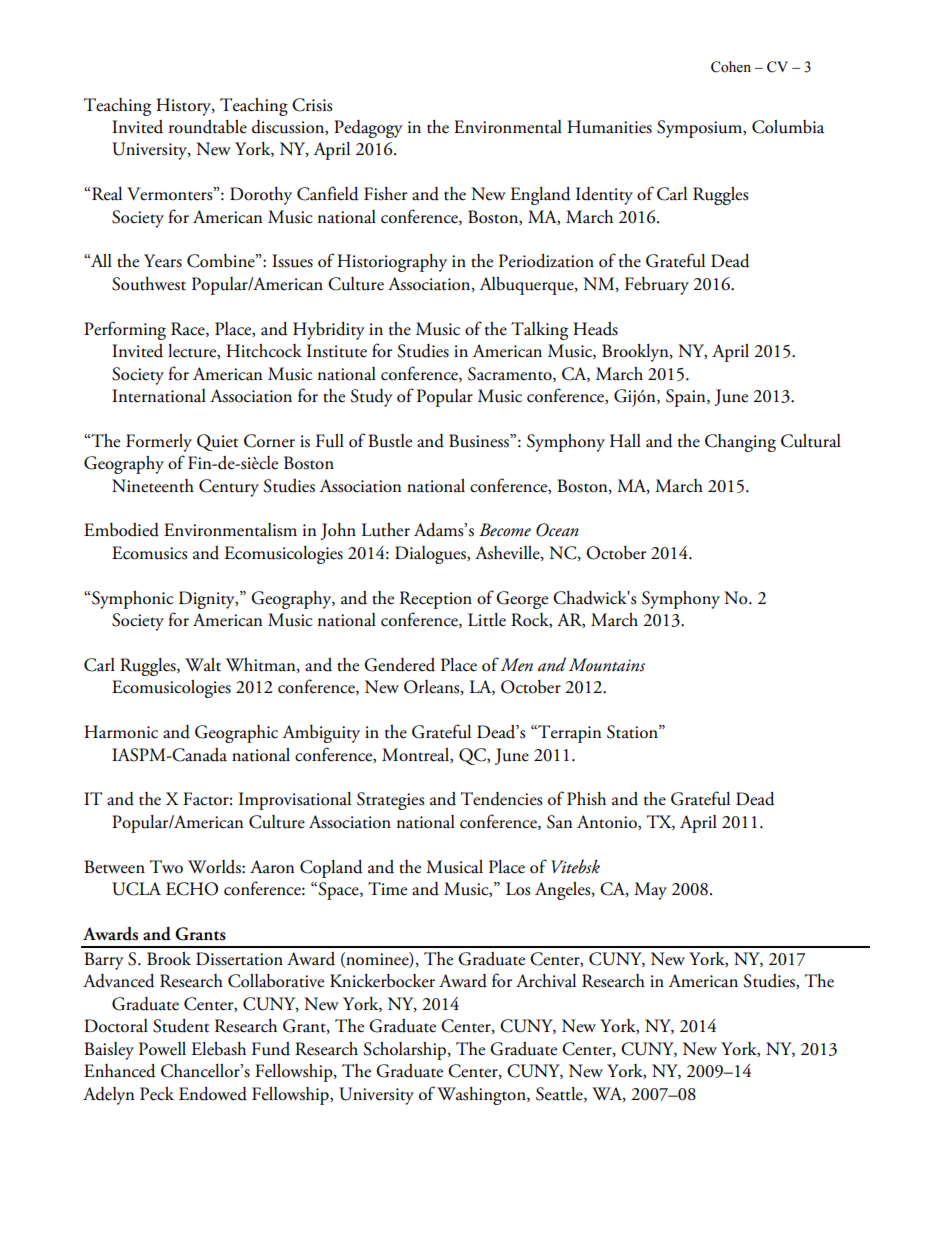  What do you see at coordinates (436, 600) in the image?
I see `Reception` at bounding box center [436, 600].
